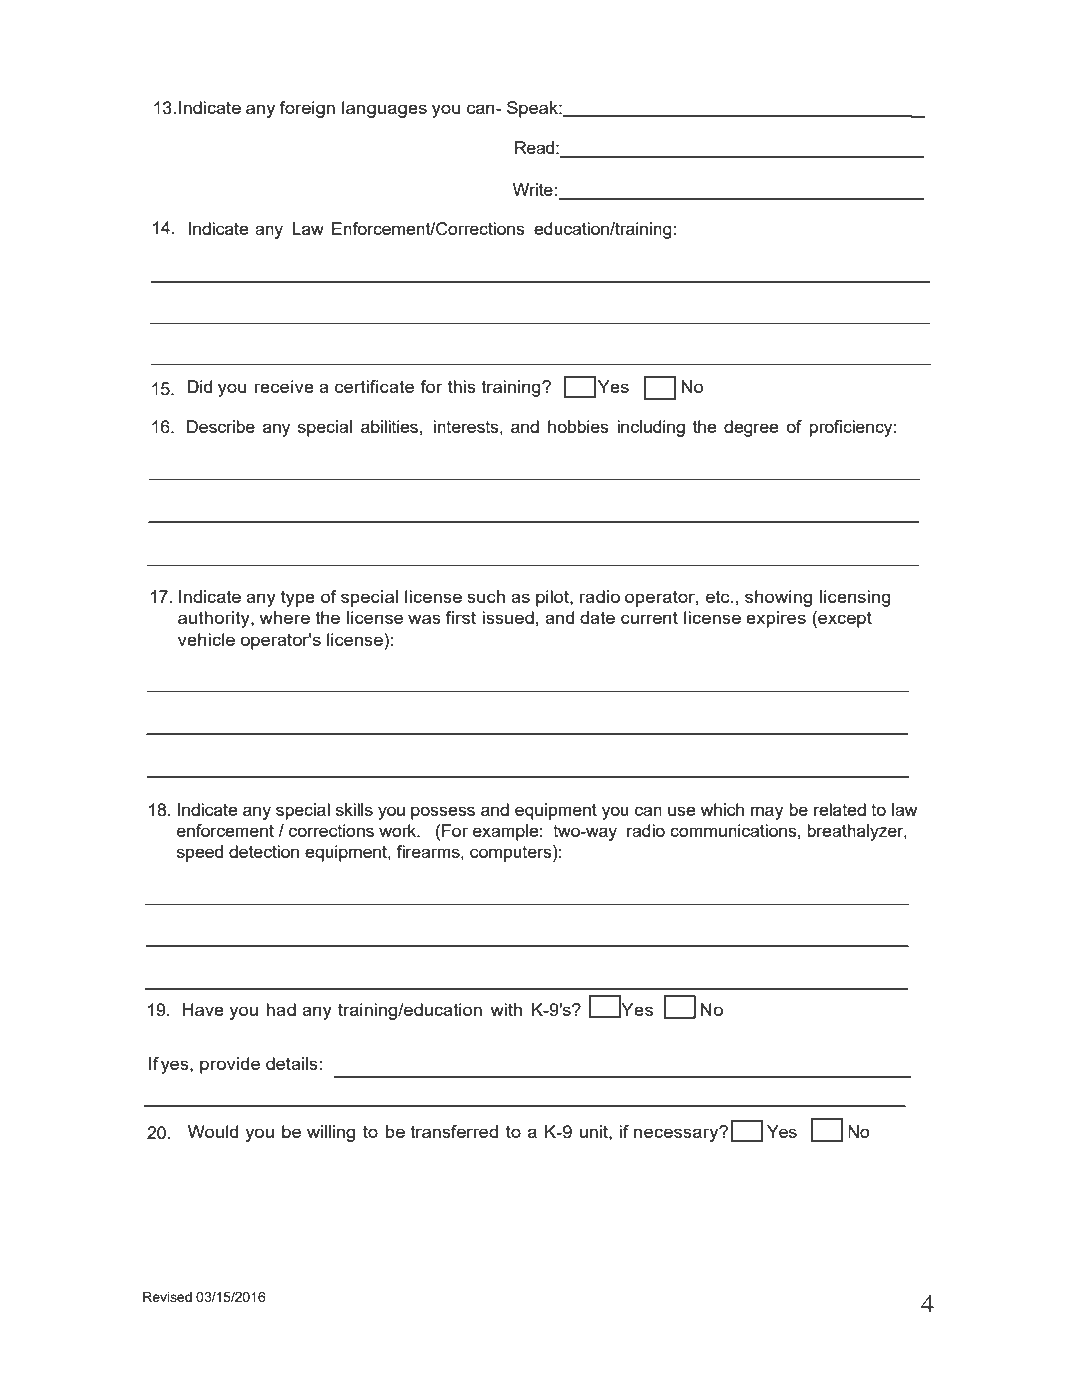  I want to click on Write, so click(534, 189).
